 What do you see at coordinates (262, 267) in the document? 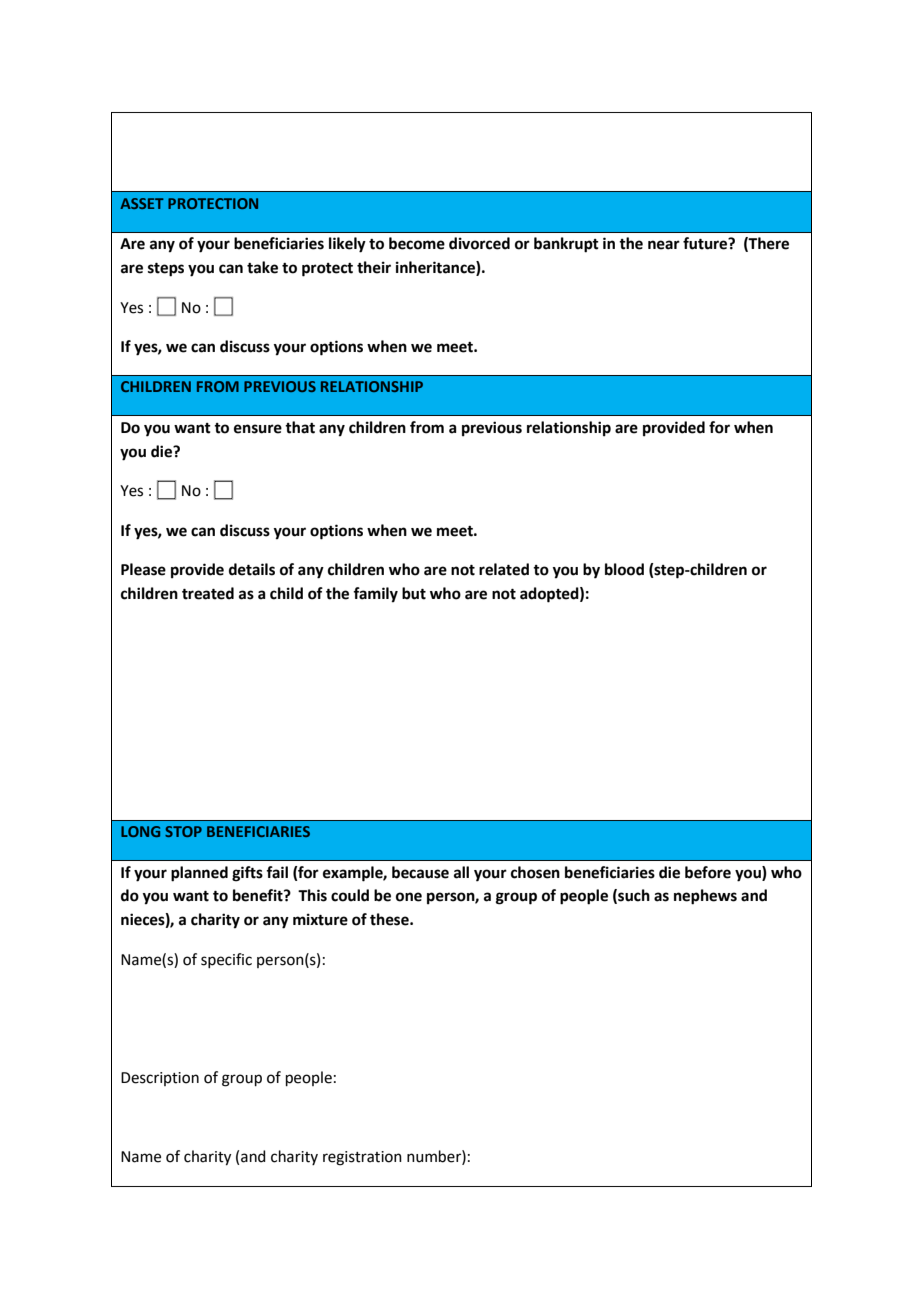
I see `take` at bounding box center [262, 267].
